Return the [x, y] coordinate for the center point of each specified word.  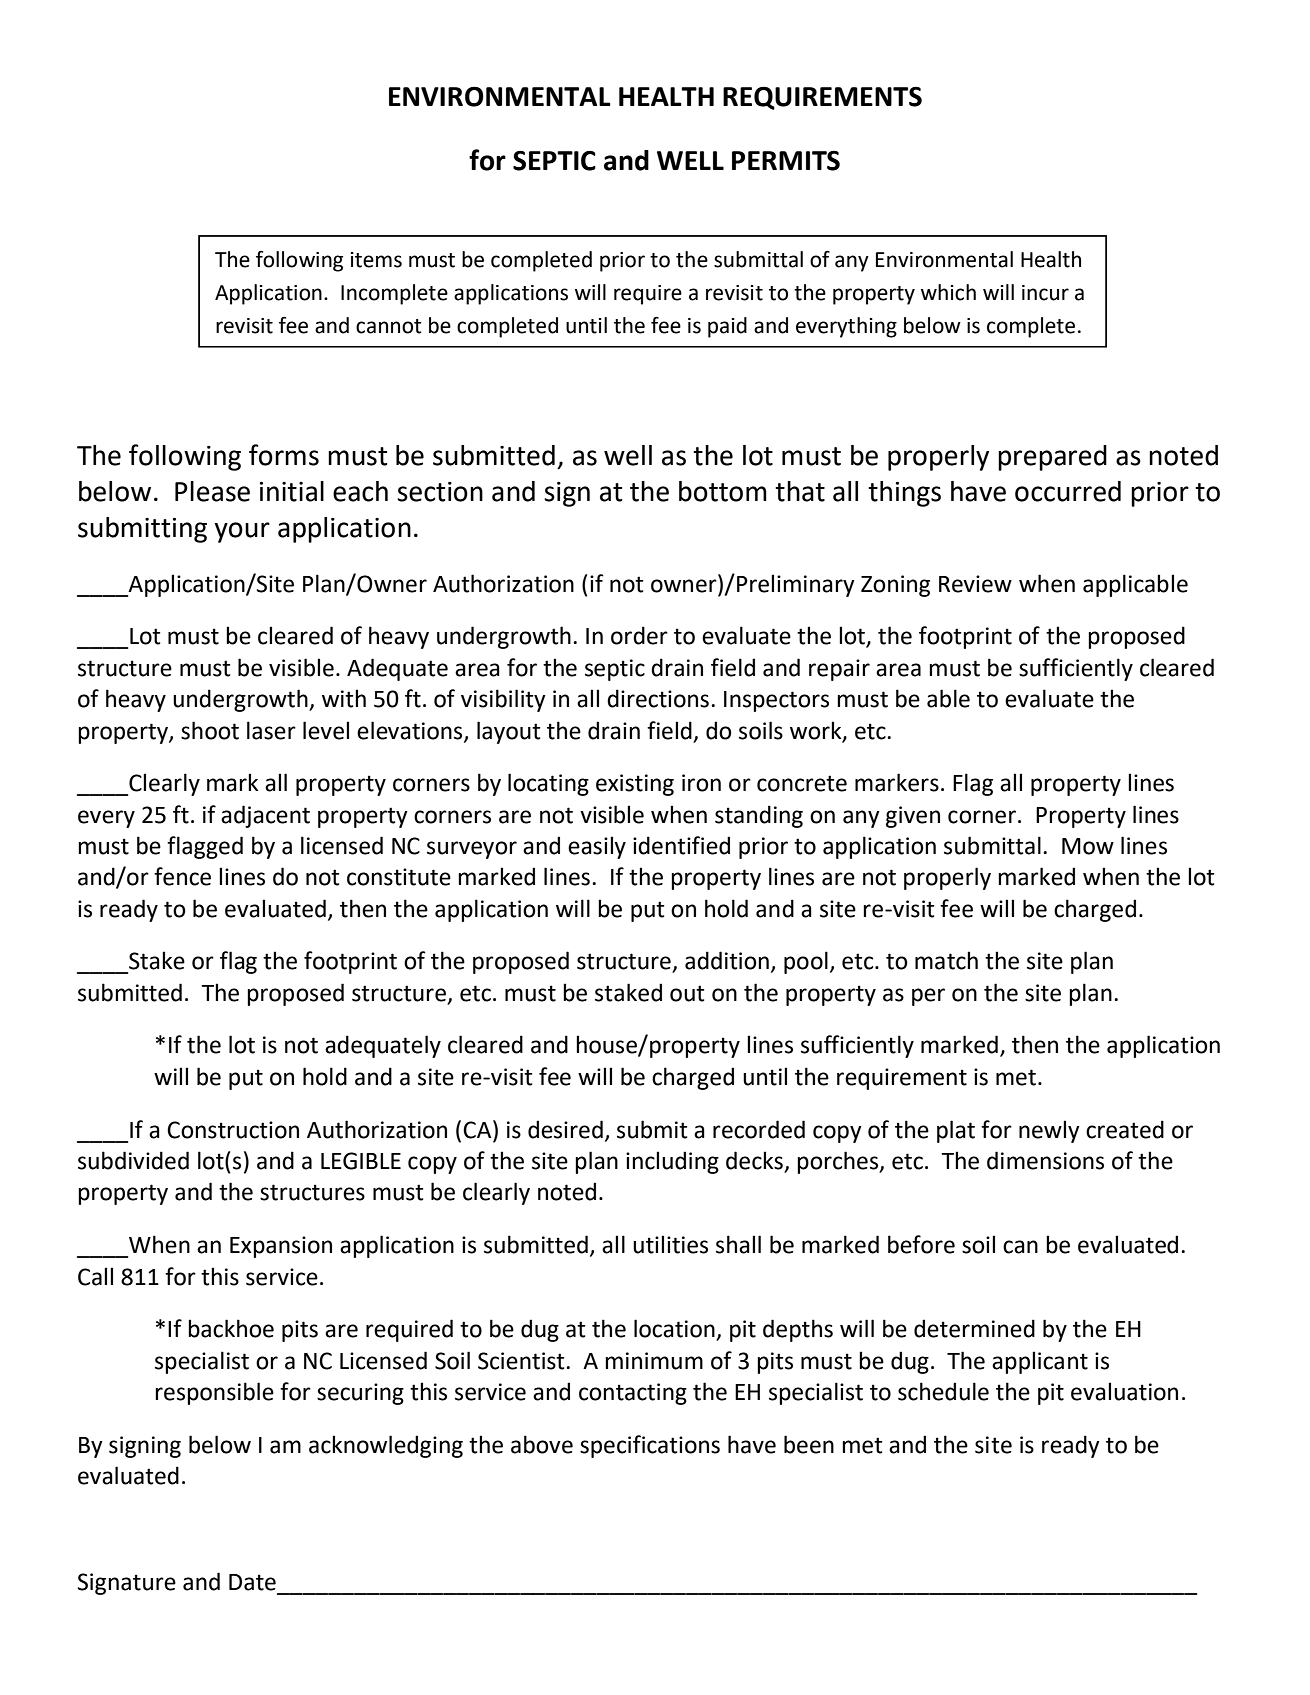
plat [956, 1131]
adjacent [265, 816]
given [913, 817]
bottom [723, 491]
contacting [633, 1394]
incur [1045, 293]
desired [565, 1129]
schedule [943, 1391]
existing [635, 785]
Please [212, 491]
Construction [233, 1130]
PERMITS [786, 161]
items [376, 260]
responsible [214, 1393]
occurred [1068, 491]
